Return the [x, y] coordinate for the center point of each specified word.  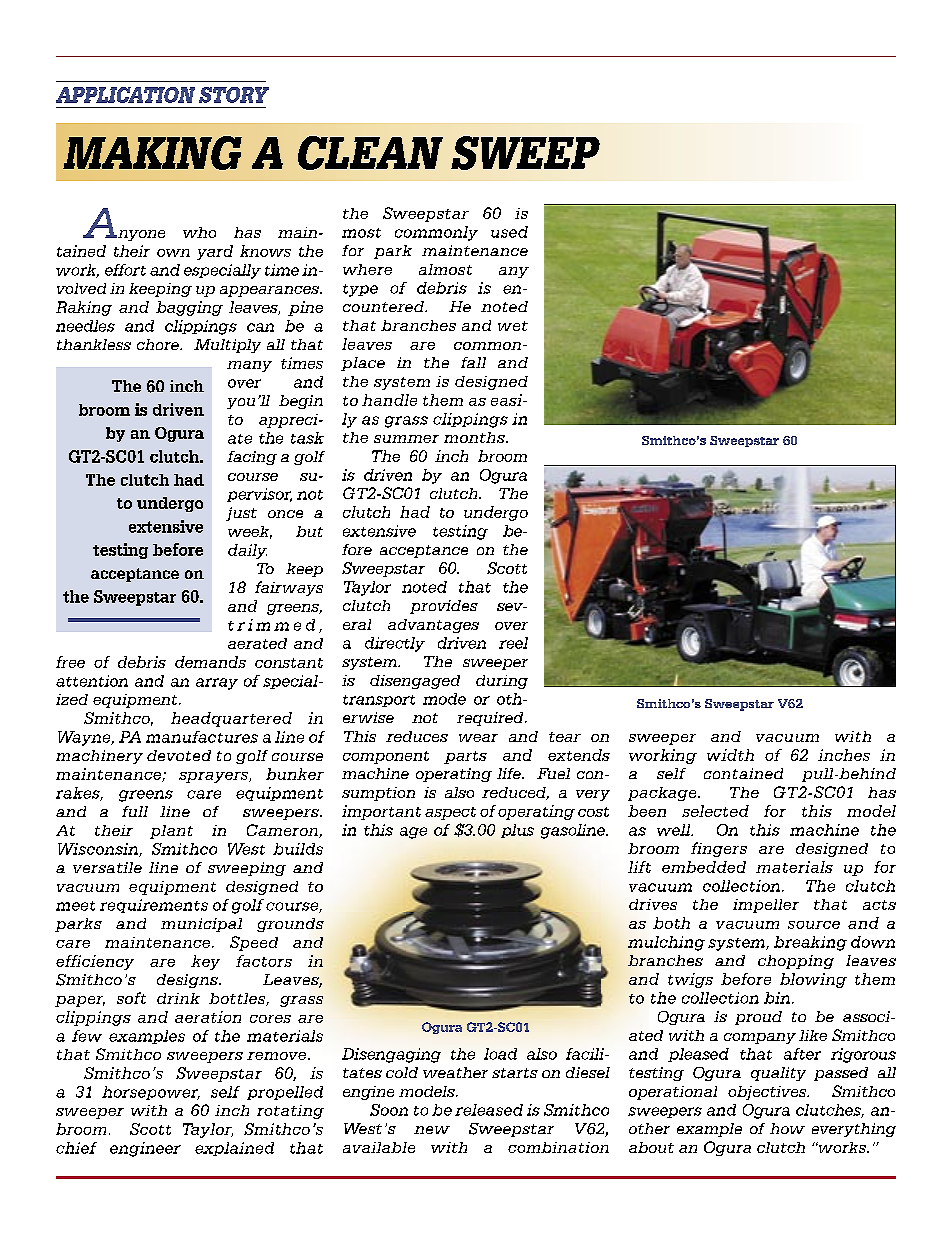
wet [513, 326]
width [730, 755]
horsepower [151, 1093]
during [502, 682]
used [509, 232]
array [217, 684]
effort [125, 270]
